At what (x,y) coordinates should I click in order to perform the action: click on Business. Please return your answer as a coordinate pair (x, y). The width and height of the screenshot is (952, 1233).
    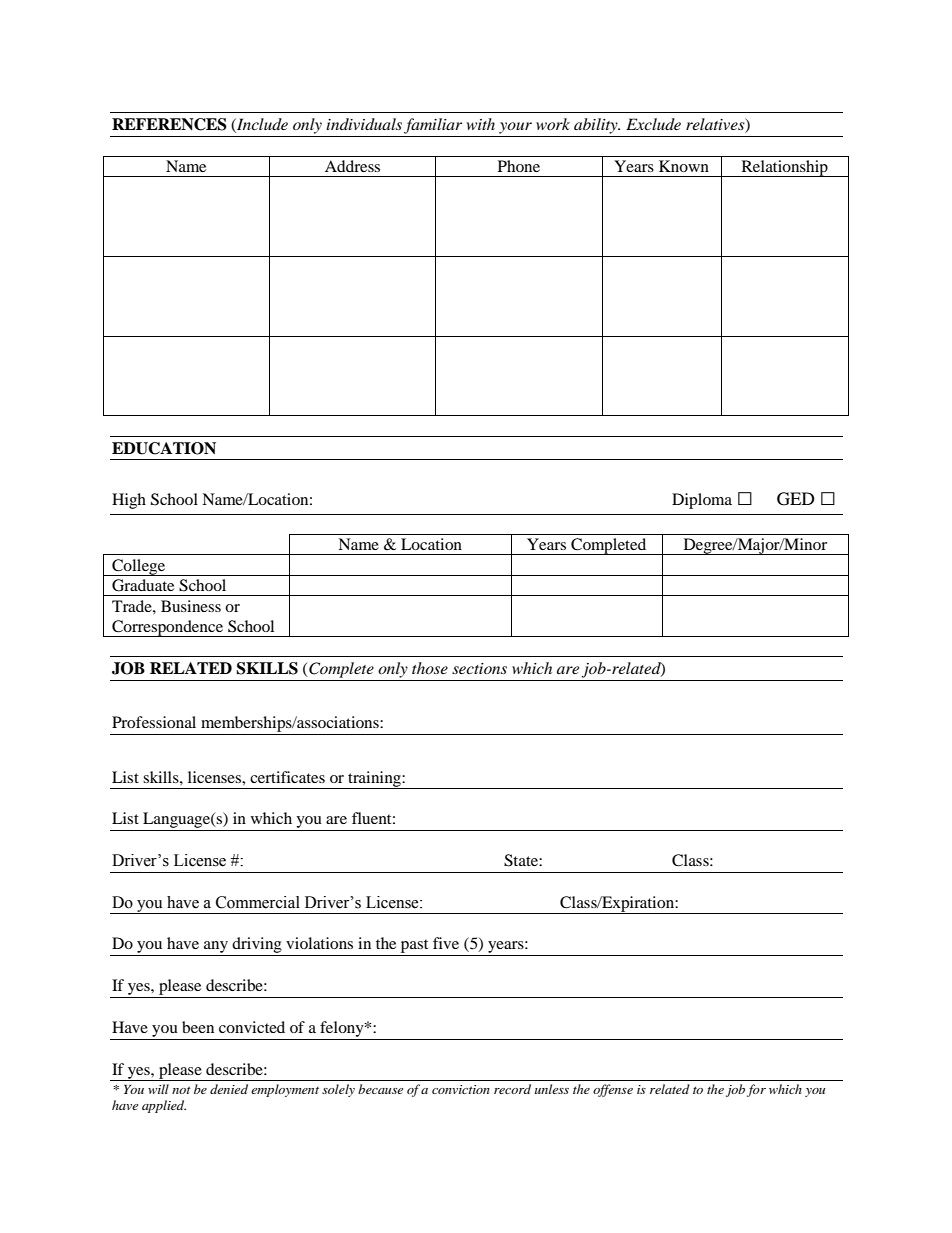
    Looking at the image, I should click on (191, 606).
